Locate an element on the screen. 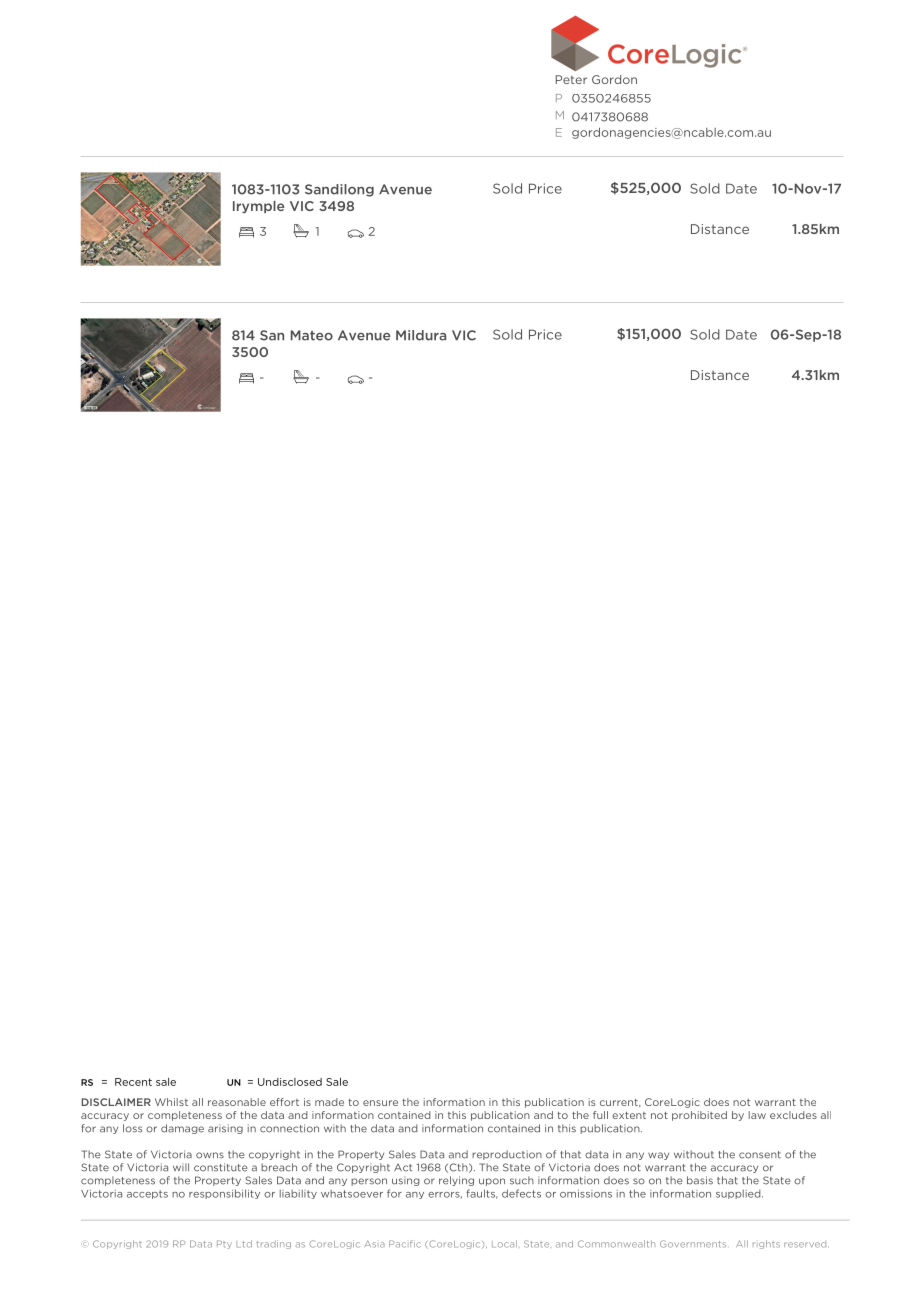 This screenshot has height=1308, width=924. reasonable is located at coordinates (237, 1102).
